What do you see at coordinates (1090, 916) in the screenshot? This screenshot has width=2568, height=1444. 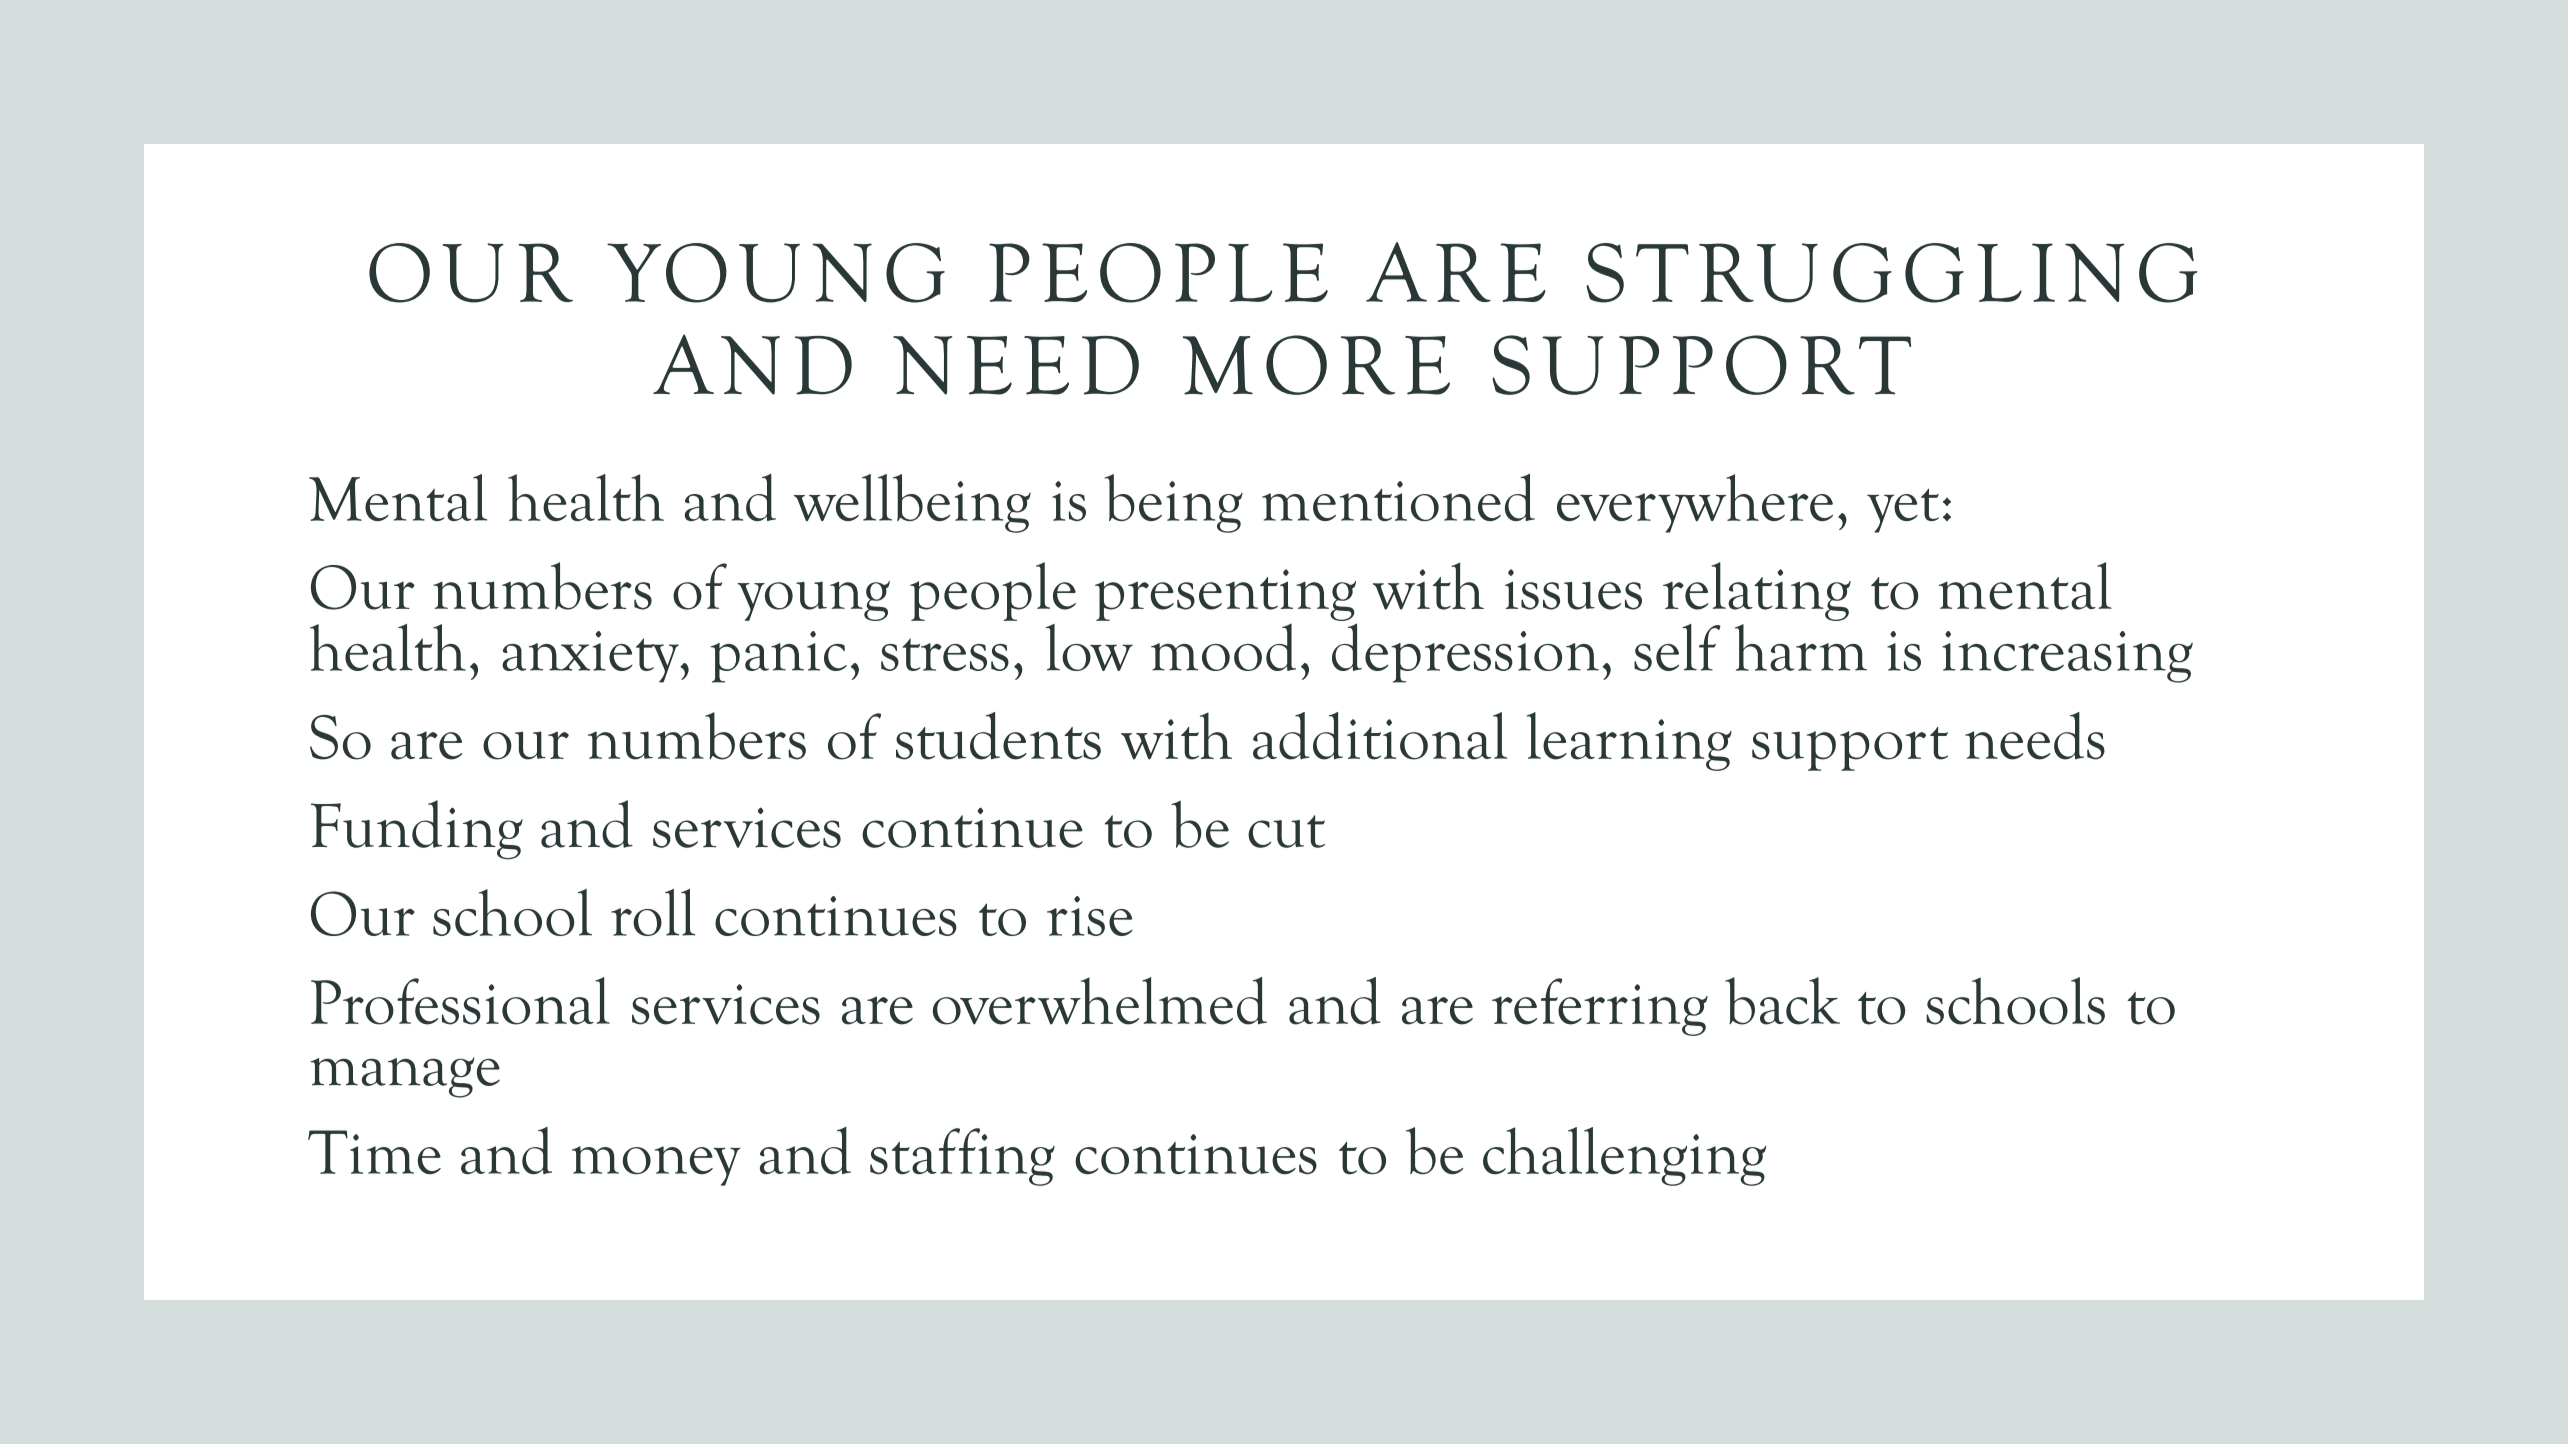 I see `rise` at bounding box center [1090, 916].
